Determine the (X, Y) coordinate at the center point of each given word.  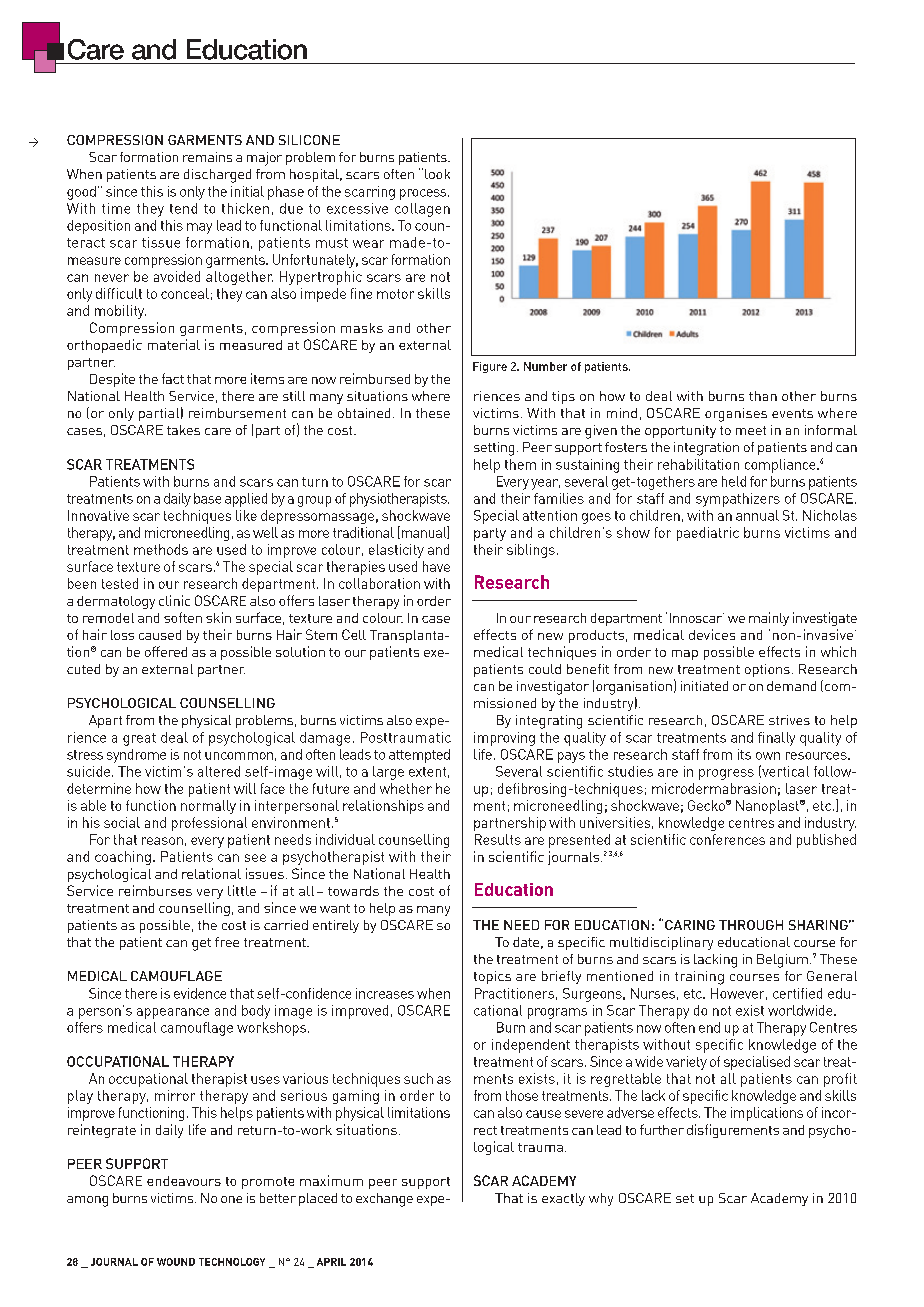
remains (207, 157)
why (601, 1199)
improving (504, 739)
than (763, 396)
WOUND (176, 1262)
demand (791, 686)
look (437, 174)
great (139, 739)
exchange (384, 1200)
